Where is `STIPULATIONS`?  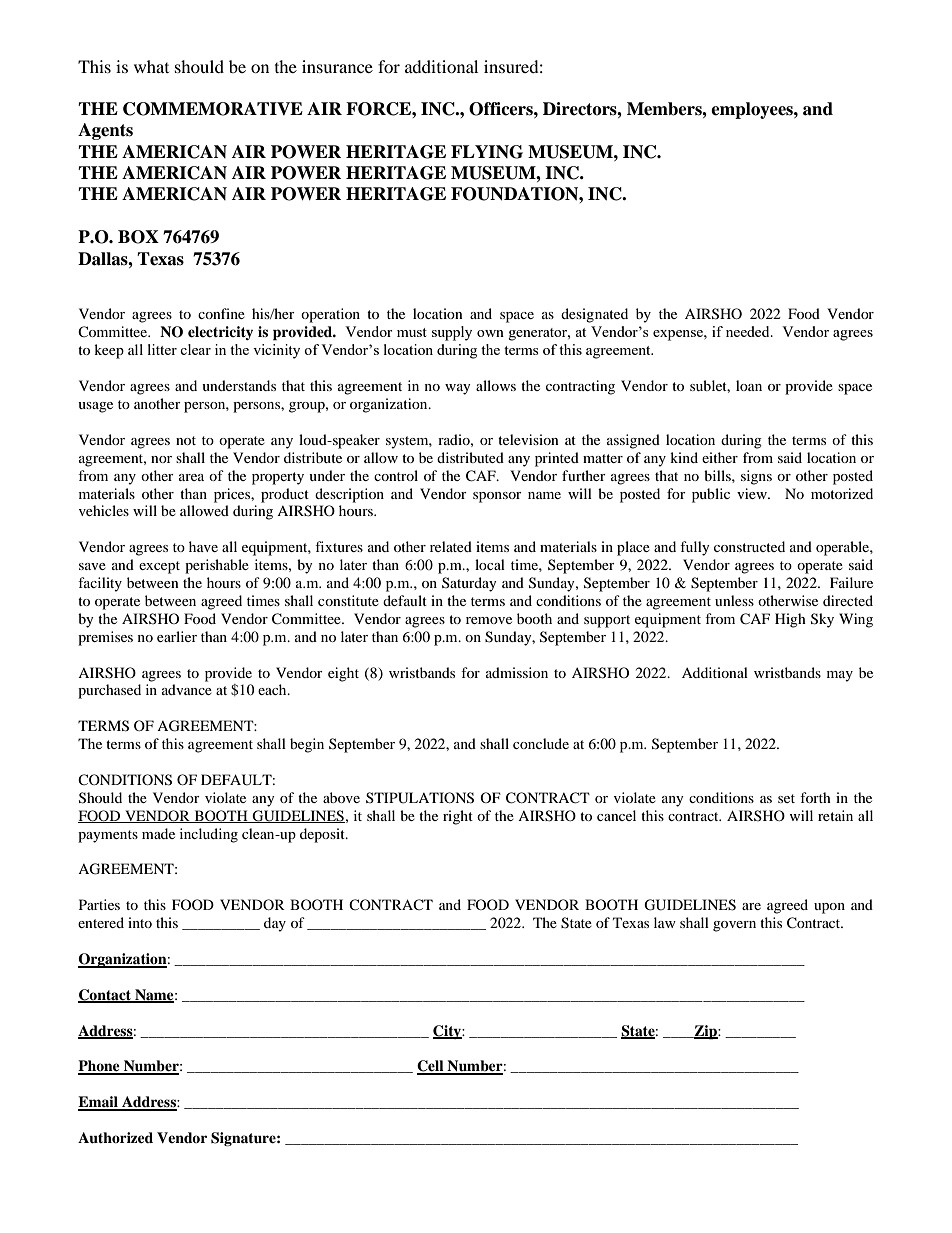
STIPULATIONS is located at coordinates (420, 798).
